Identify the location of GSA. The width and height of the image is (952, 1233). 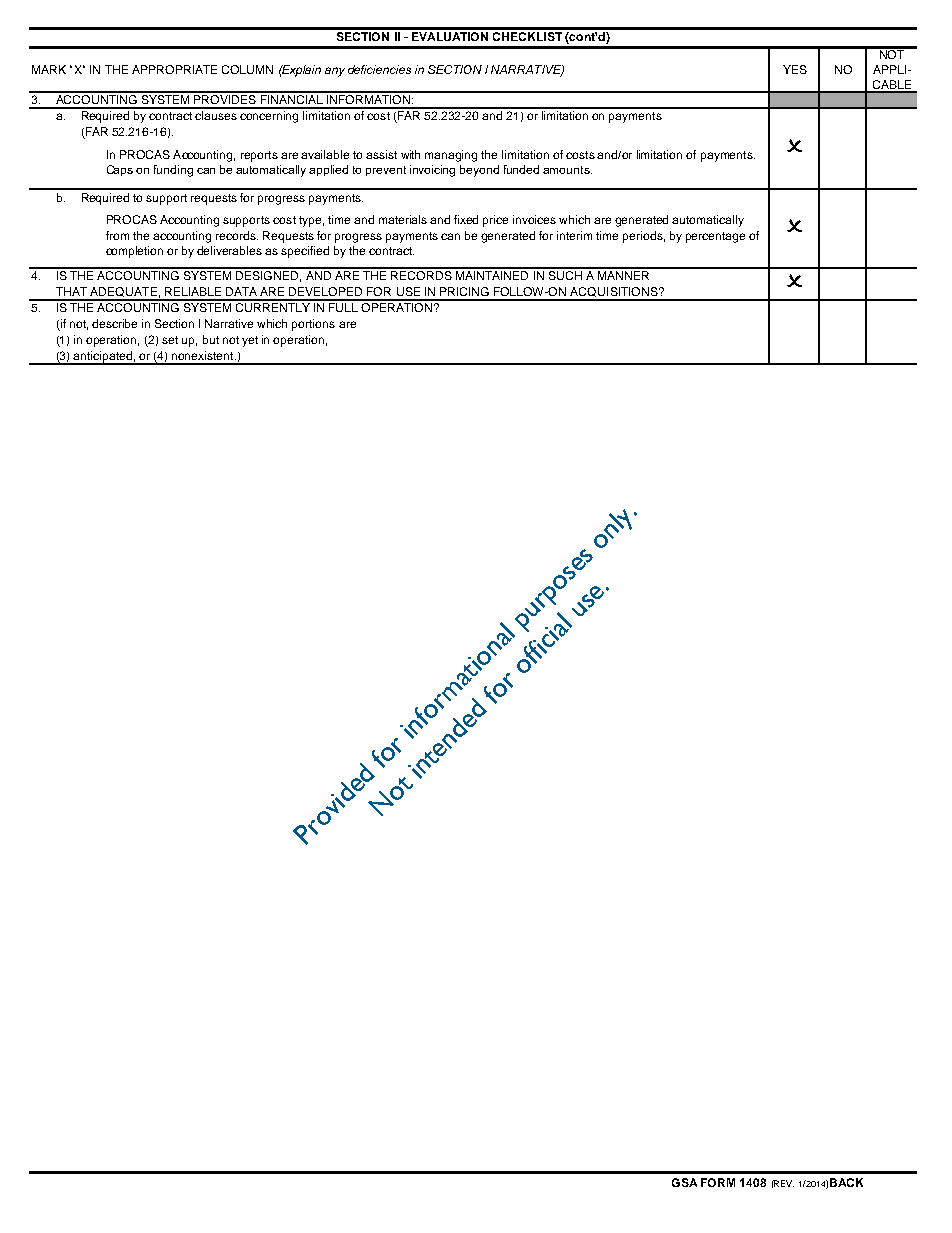
(684, 1182).
